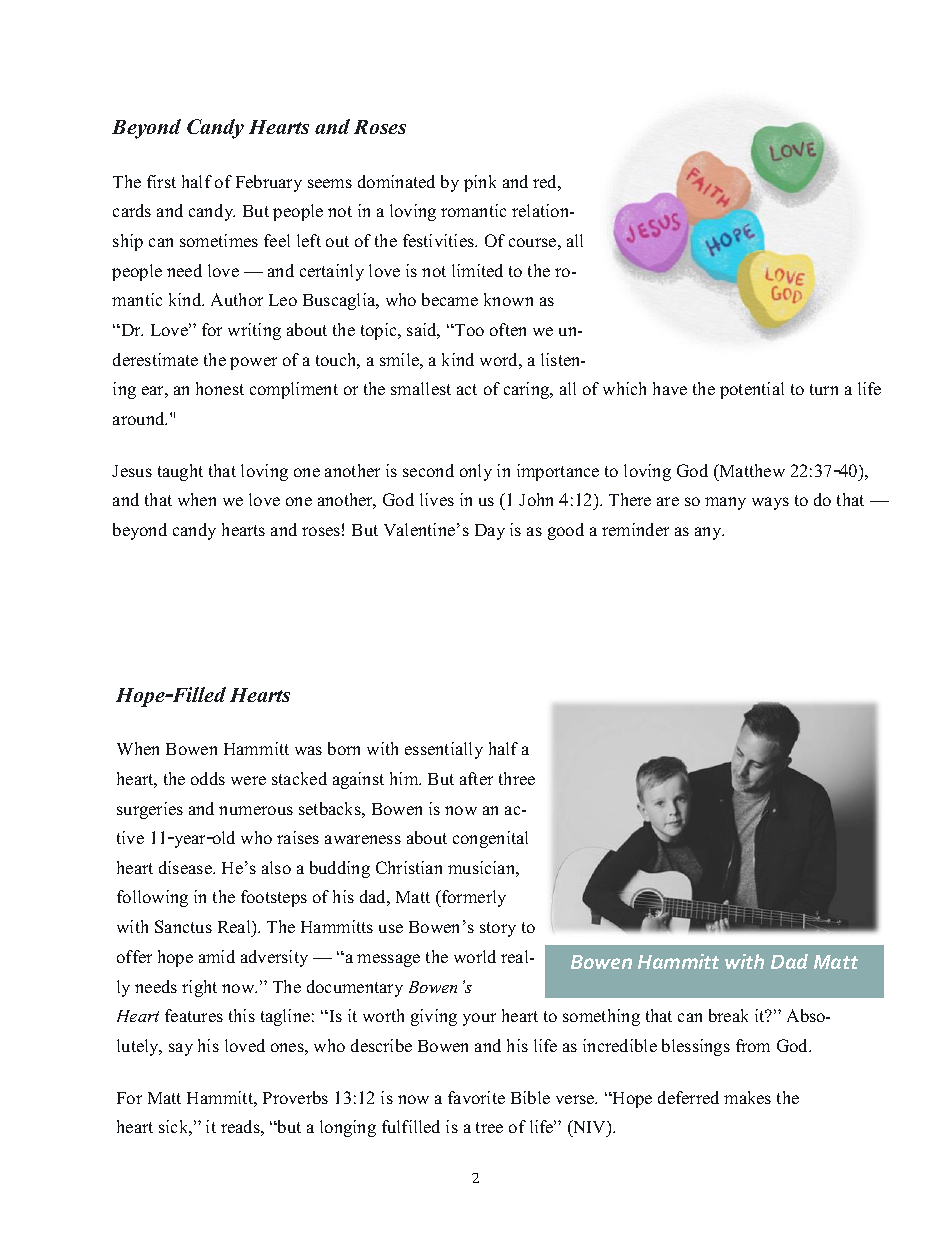  I want to click on was, so click(308, 750).
